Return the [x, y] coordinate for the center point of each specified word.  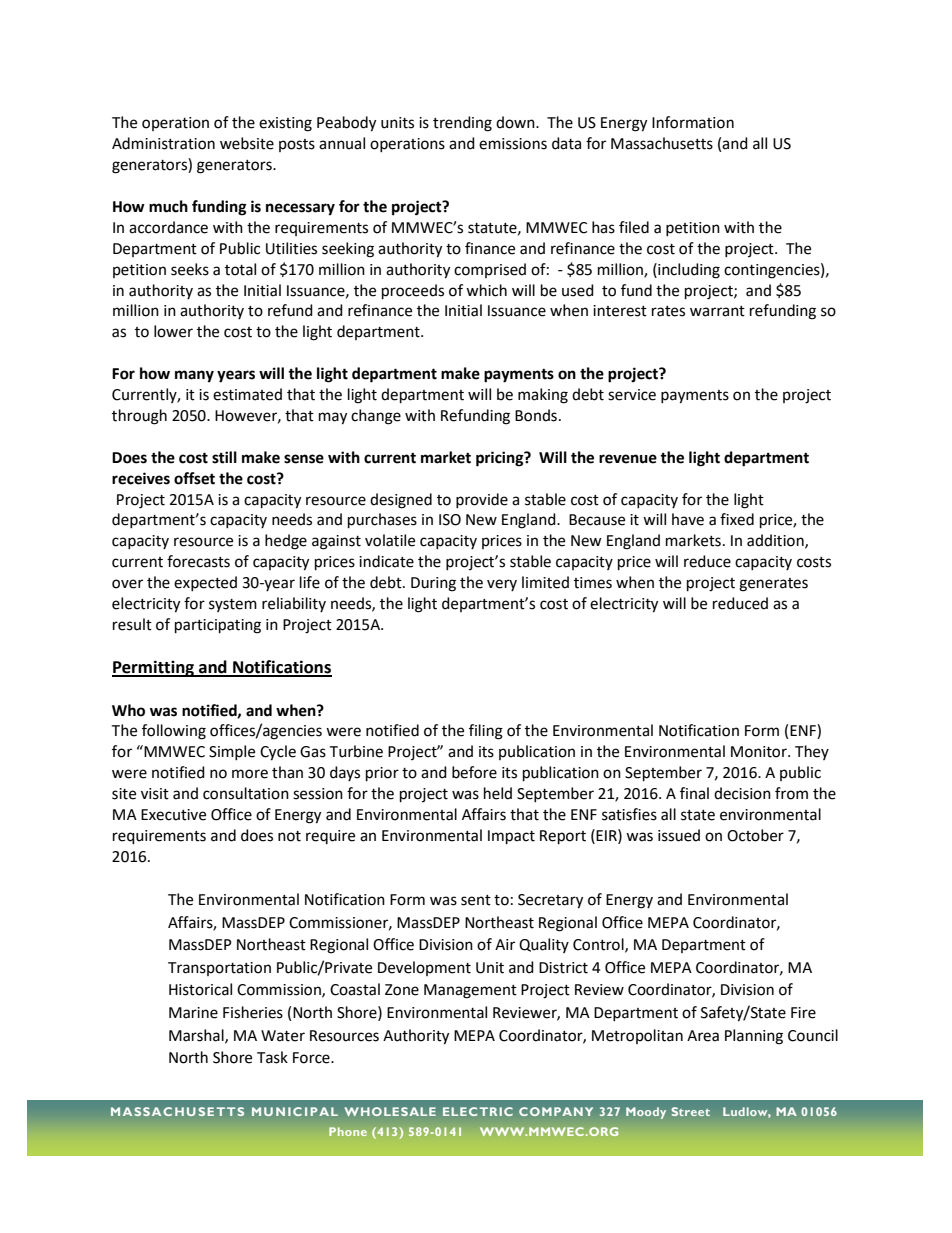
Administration [163, 143]
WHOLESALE [390, 1111]
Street [690, 1111]
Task [272, 1057]
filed [634, 227]
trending [462, 124]
